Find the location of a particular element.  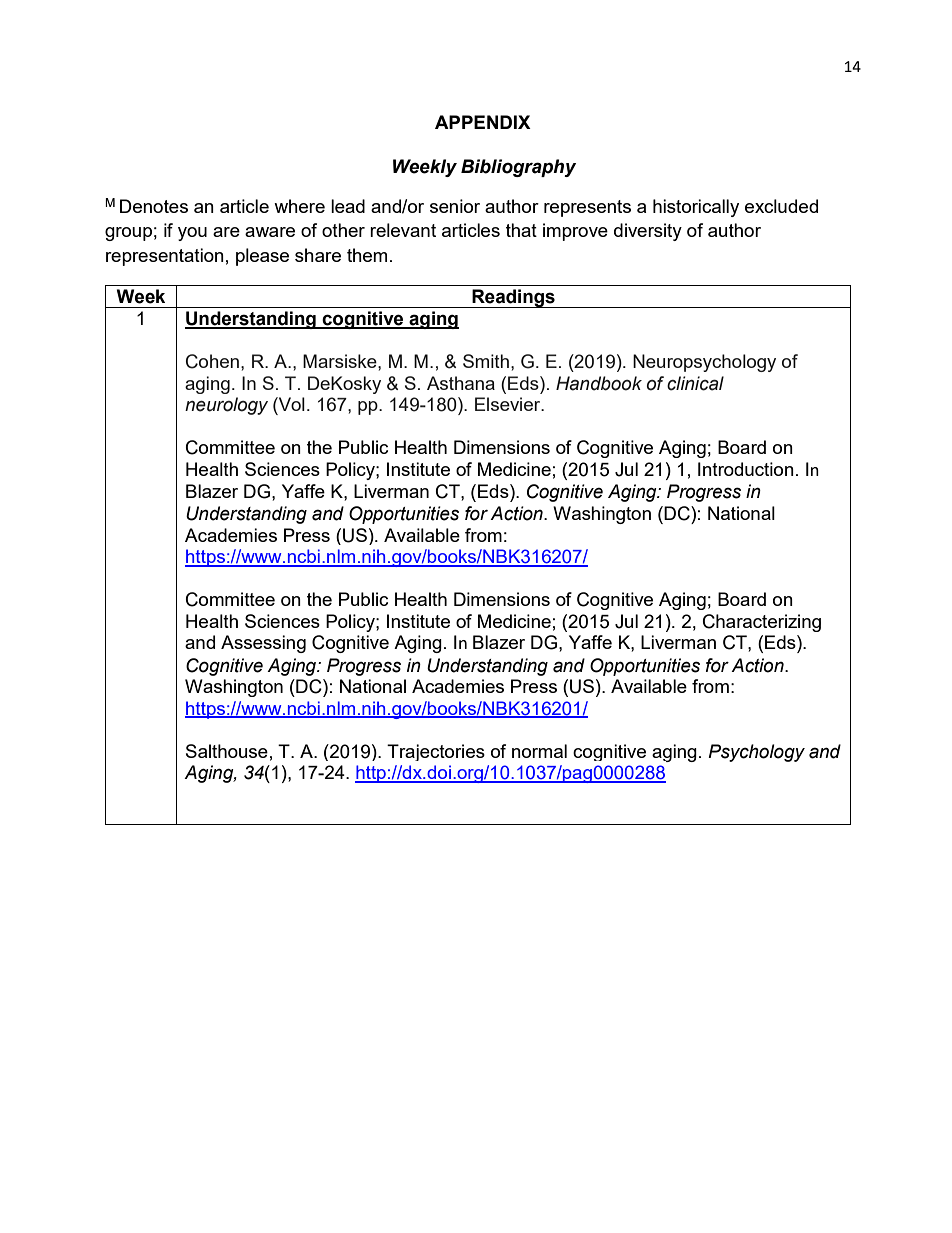

Readings is located at coordinates (513, 298).
